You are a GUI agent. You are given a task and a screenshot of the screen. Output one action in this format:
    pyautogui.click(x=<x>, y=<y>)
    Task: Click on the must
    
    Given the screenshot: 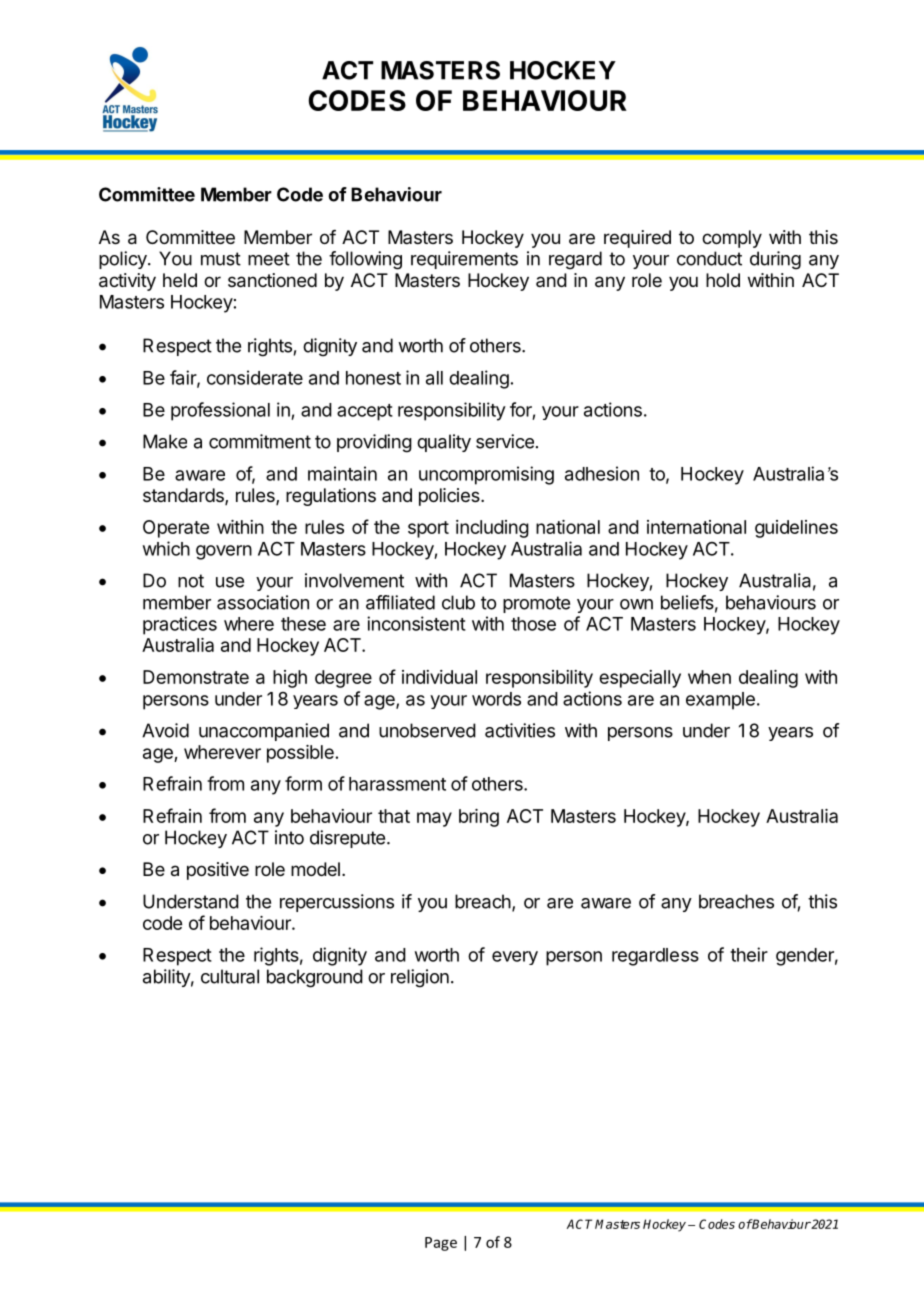 What is the action you would take?
    pyautogui.click(x=221, y=259)
